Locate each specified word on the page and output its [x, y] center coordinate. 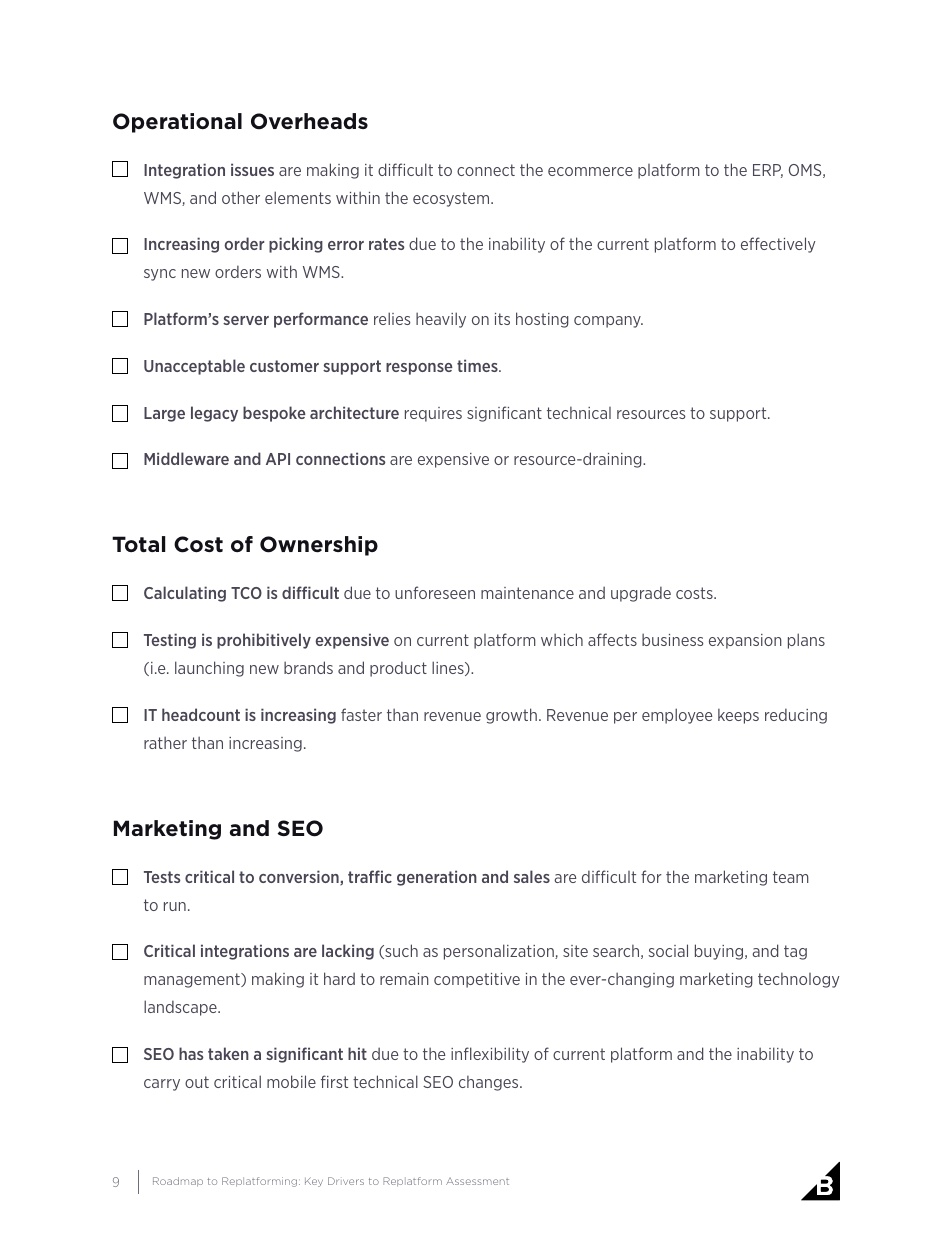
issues [252, 169]
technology [799, 980]
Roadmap [178, 1182]
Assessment [477, 1181]
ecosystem [452, 199]
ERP [768, 171]
